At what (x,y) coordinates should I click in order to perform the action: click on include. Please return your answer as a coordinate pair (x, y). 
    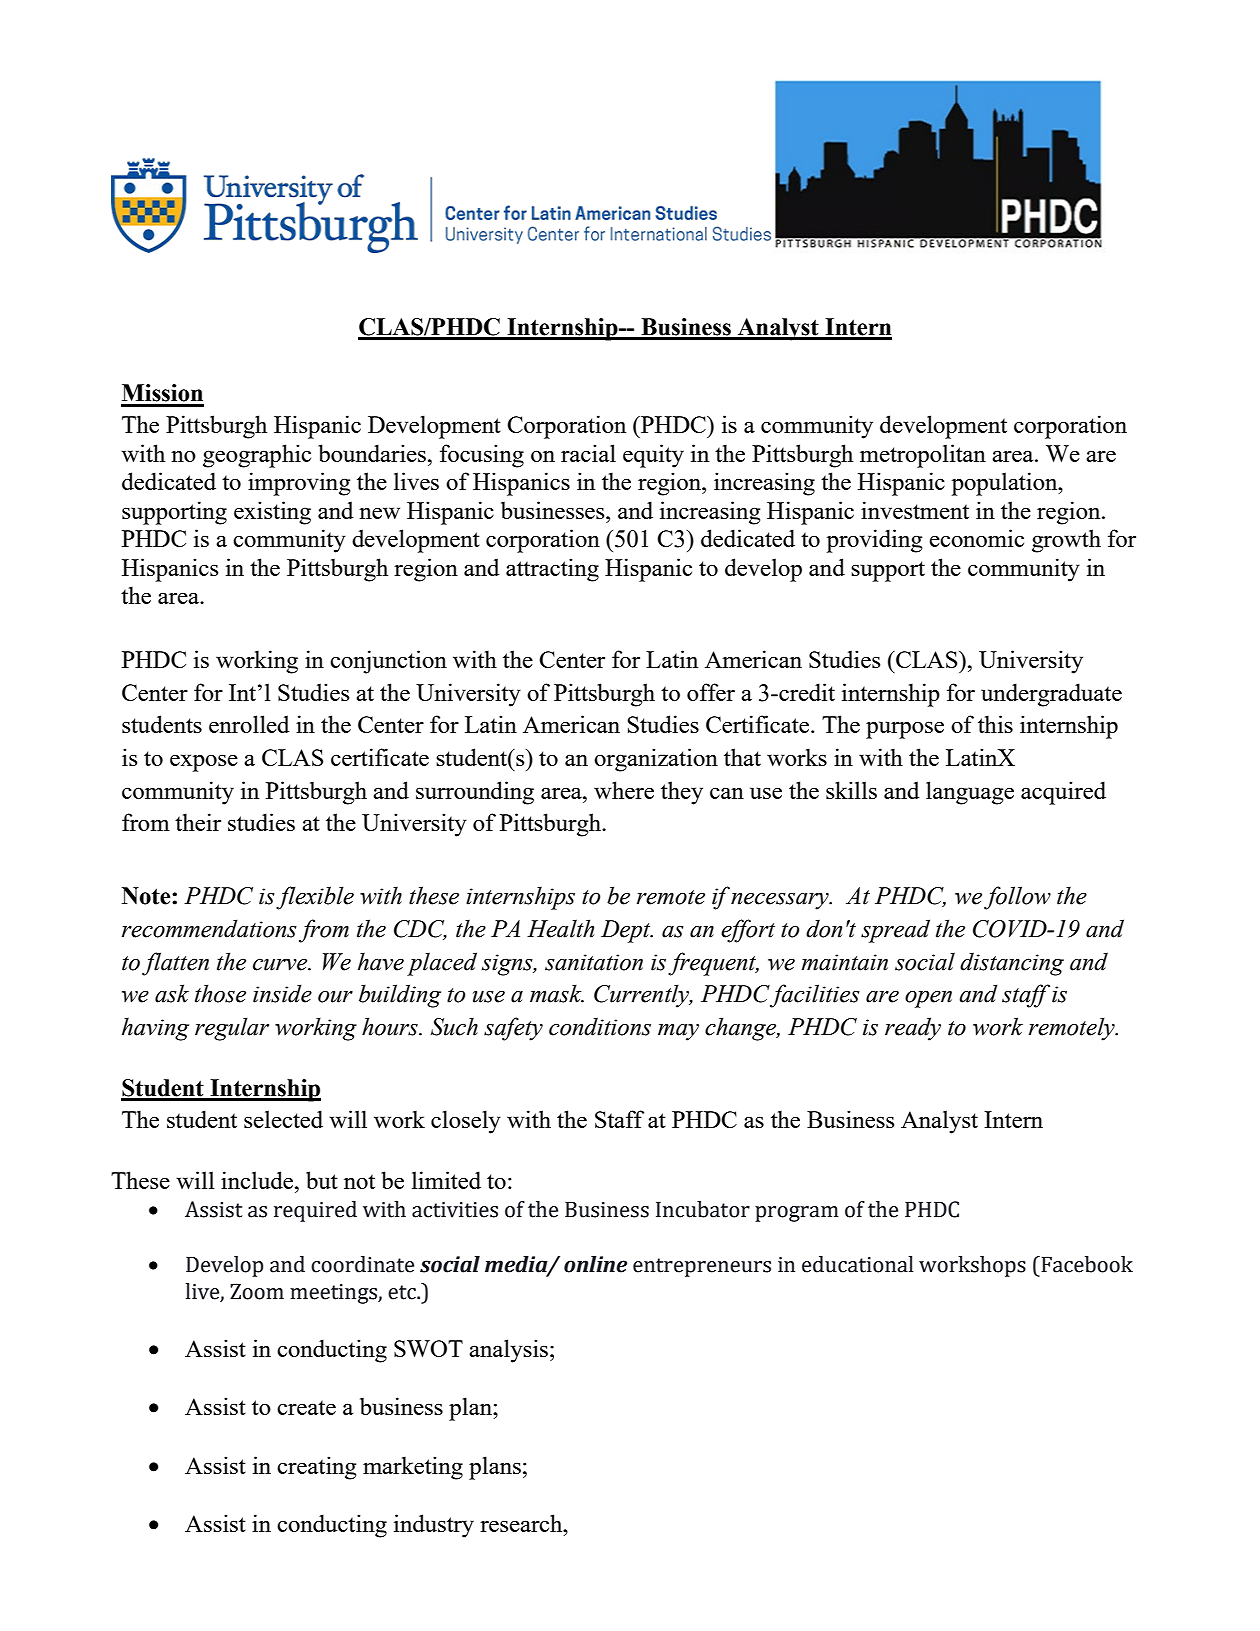
    Looking at the image, I should click on (258, 1180).
